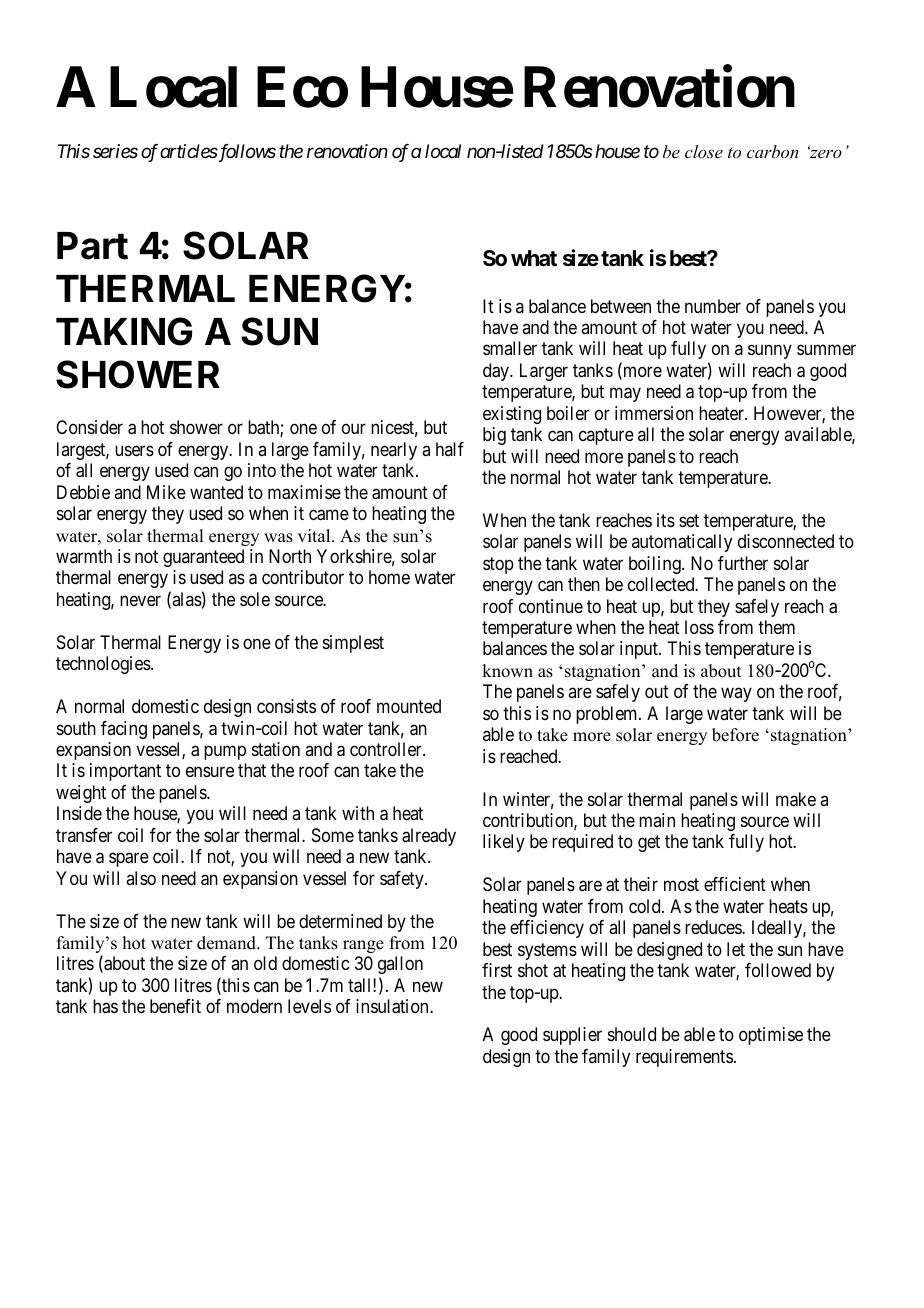 The width and height of the document is (924, 1308). I want to click on close, so click(704, 151).
